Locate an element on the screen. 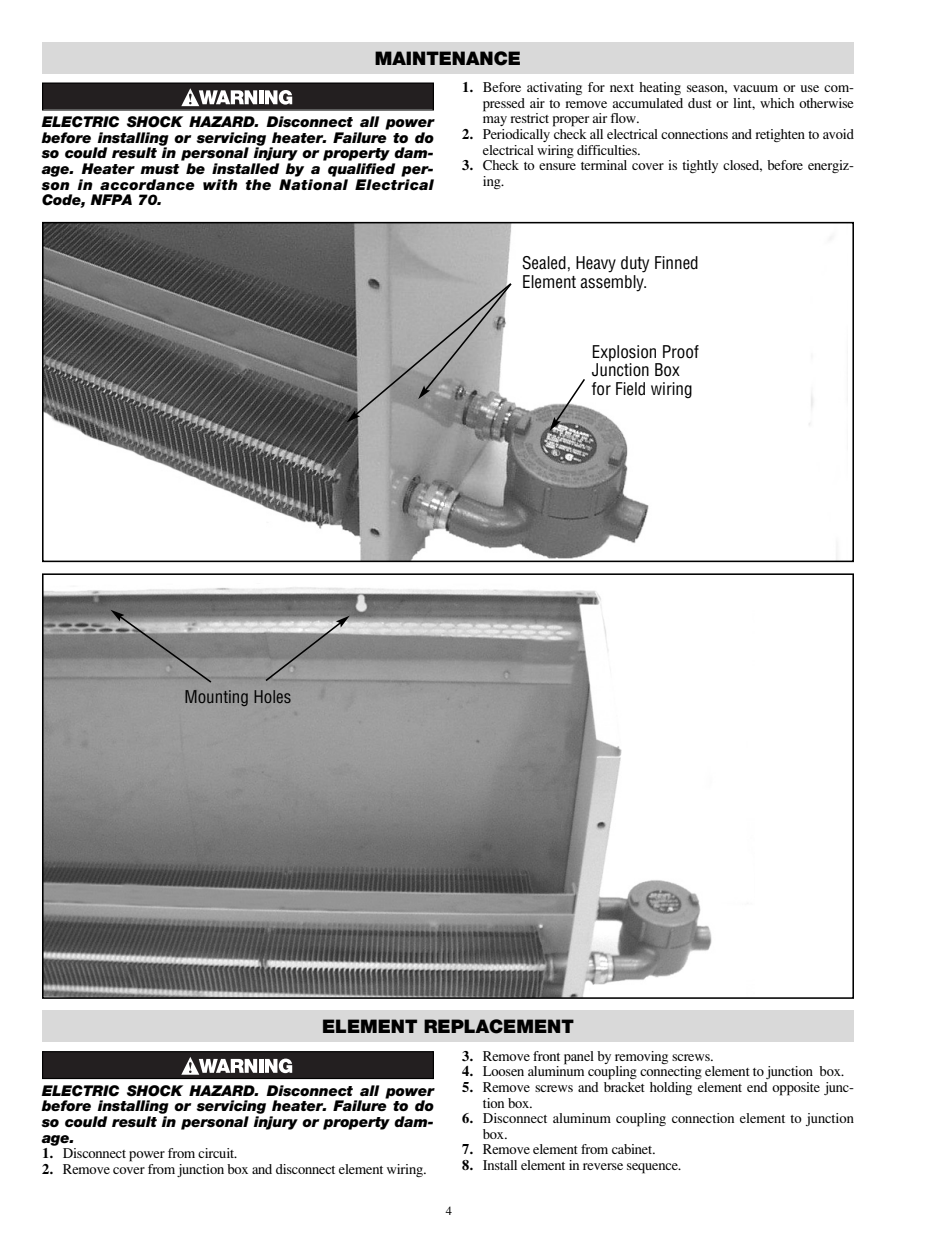 The width and height of the screenshot is (952, 1233). may is located at coordinates (495, 121).
